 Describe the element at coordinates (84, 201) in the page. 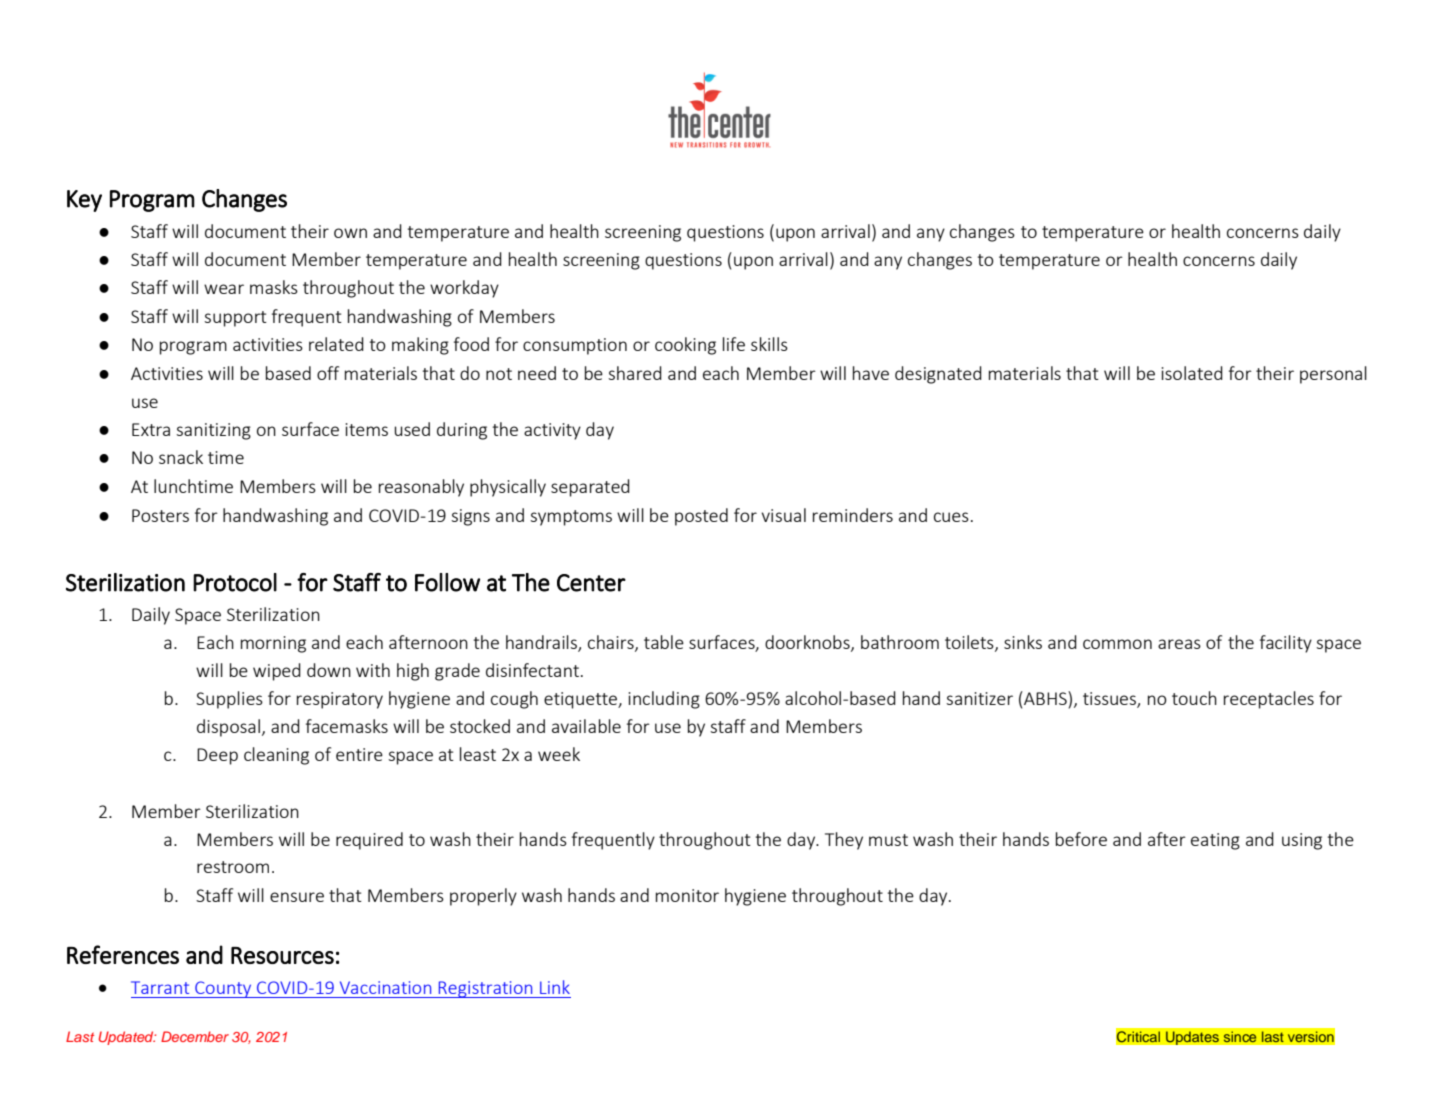

I see `Key` at that location.
